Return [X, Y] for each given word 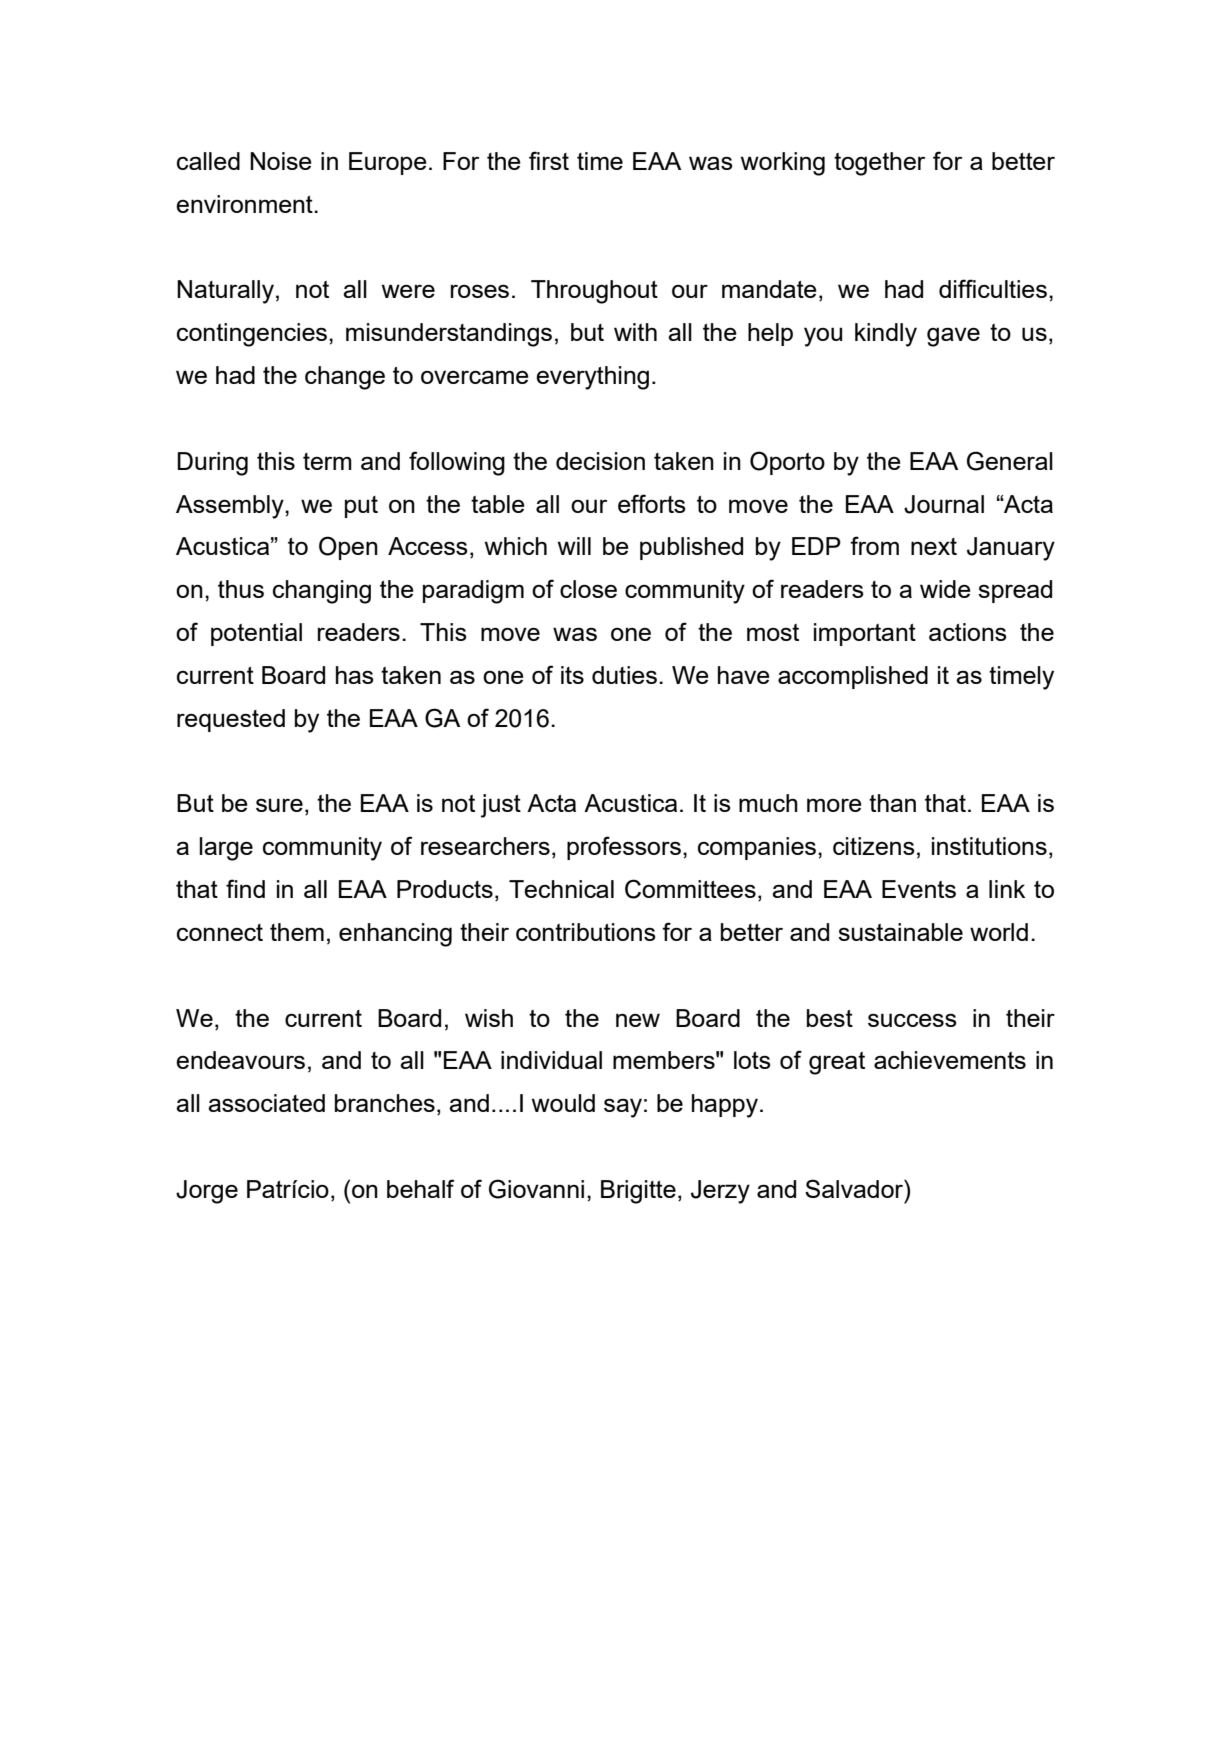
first [549, 160]
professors [624, 848]
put [361, 507]
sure [279, 805]
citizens [874, 846]
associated [266, 1103]
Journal [944, 504]
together [879, 164]
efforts [652, 503]
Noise [281, 161]
